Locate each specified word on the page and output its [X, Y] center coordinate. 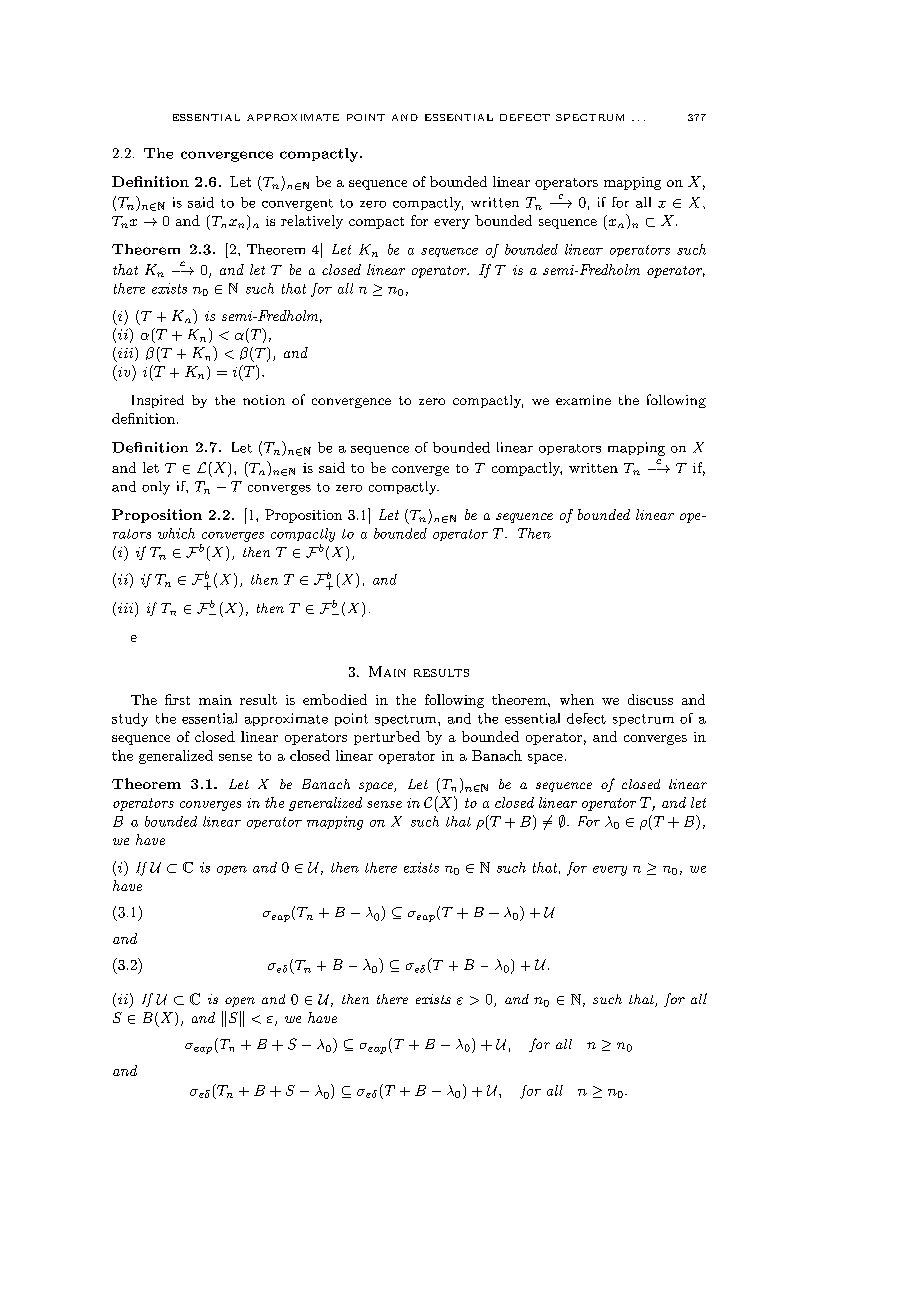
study [130, 720]
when [577, 699]
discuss [650, 699]
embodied [335, 699]
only [156, 488]
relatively [312, 222]
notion [264, 400]
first [177, 699]
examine [583, 400]
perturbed [387, 738]
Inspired [158, 401]
